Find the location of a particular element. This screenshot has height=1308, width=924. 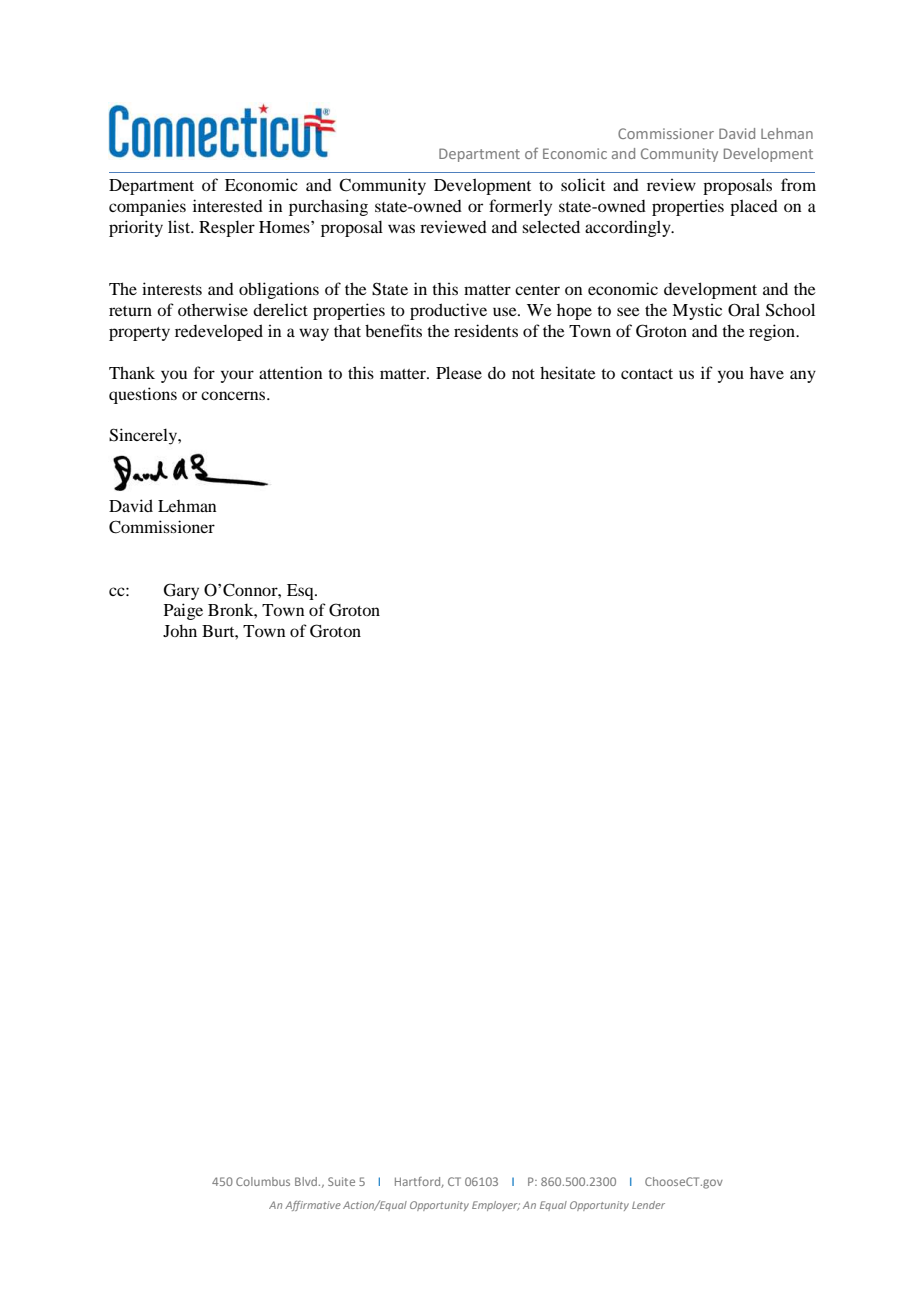

formerly is located at coordinates (520, 207).
